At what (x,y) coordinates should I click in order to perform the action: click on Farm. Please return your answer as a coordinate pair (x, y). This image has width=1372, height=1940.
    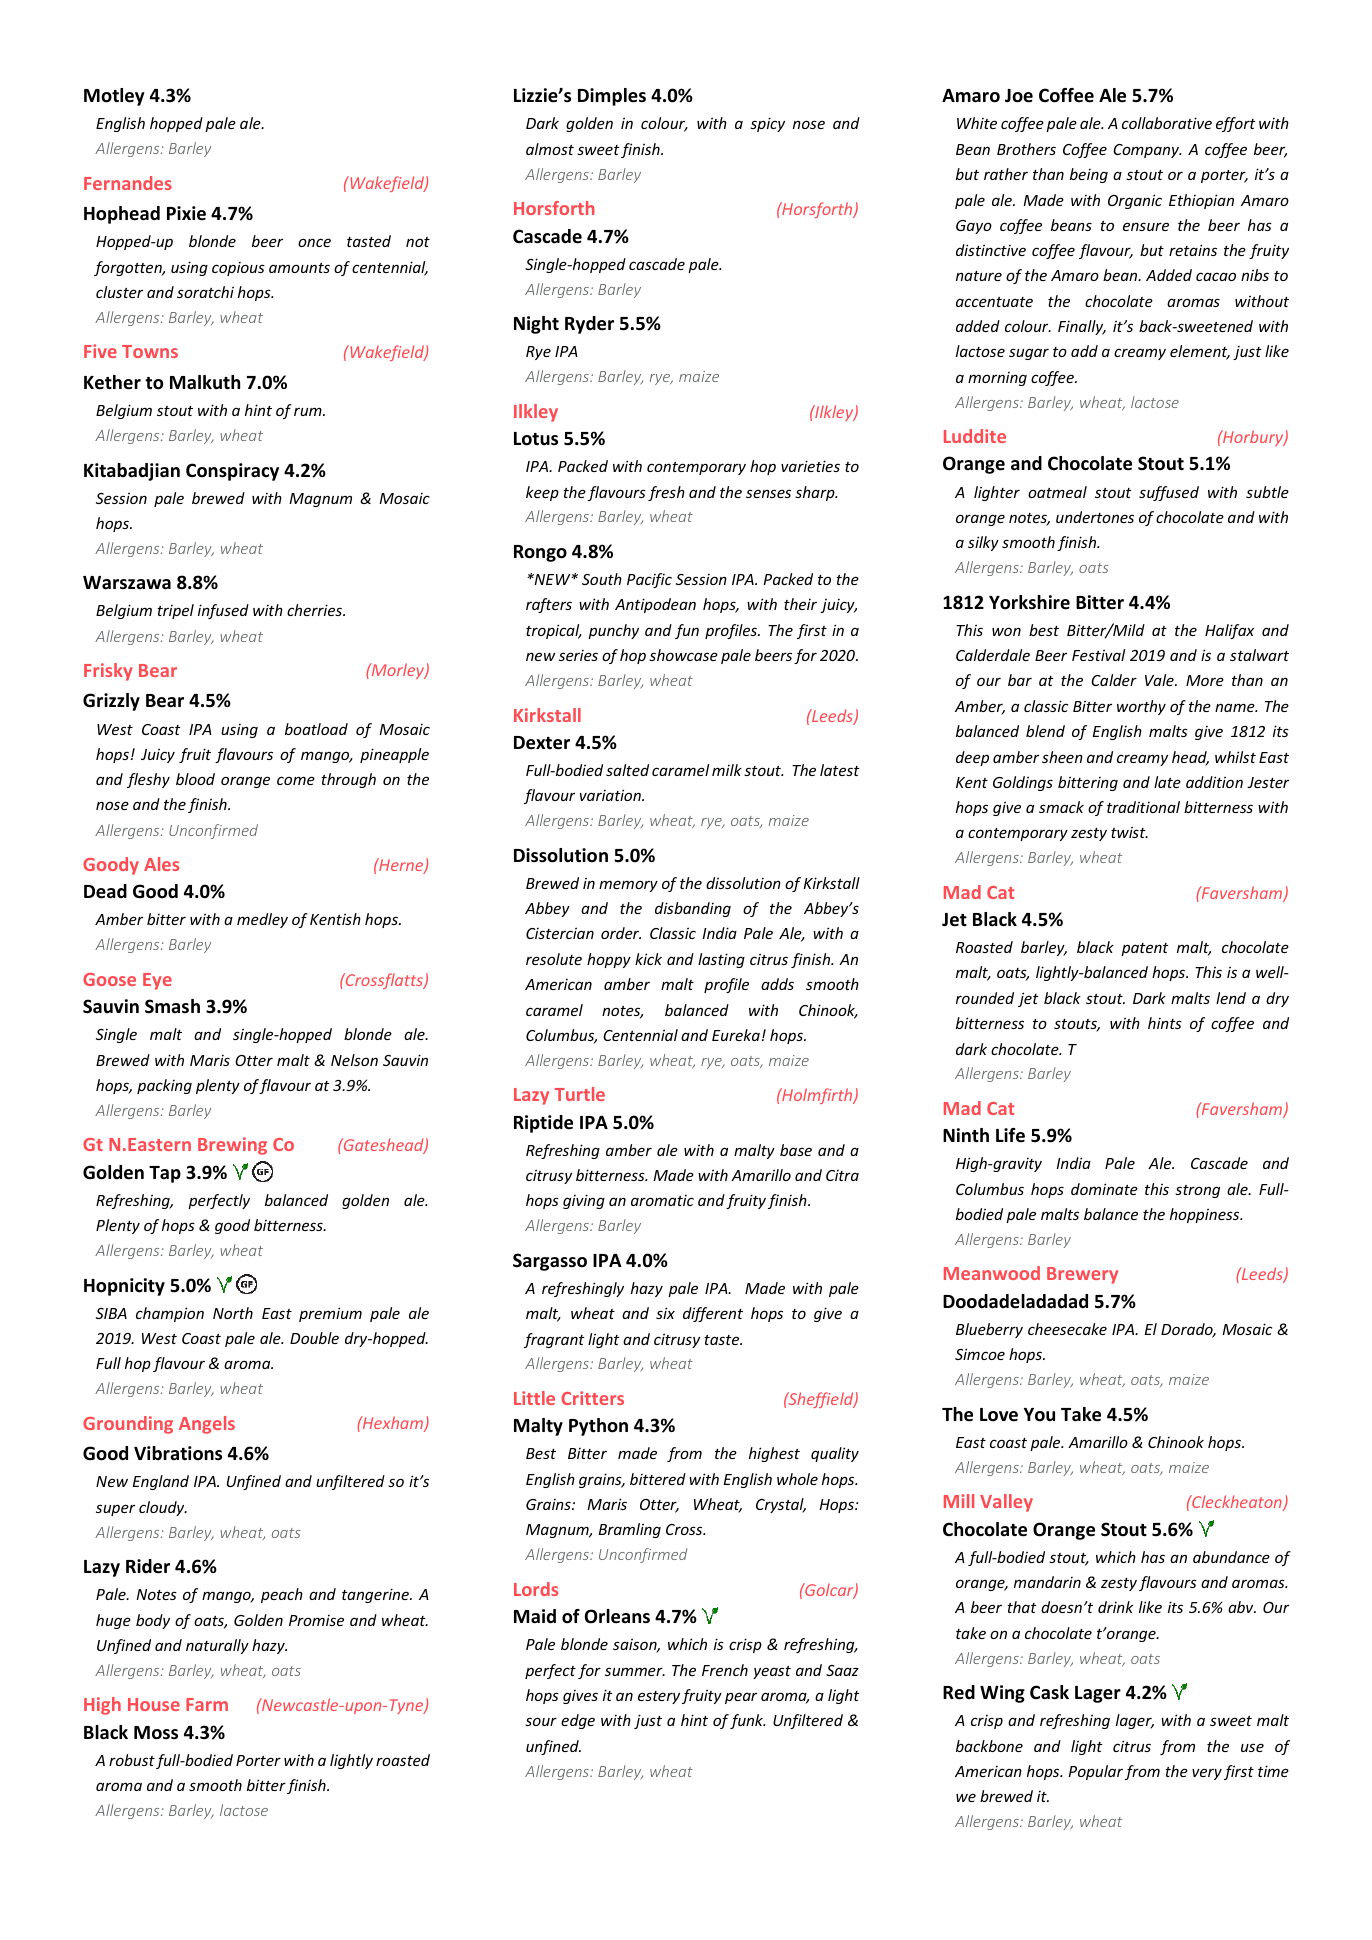
    Looking at the image, I should click on (207, 1704).
